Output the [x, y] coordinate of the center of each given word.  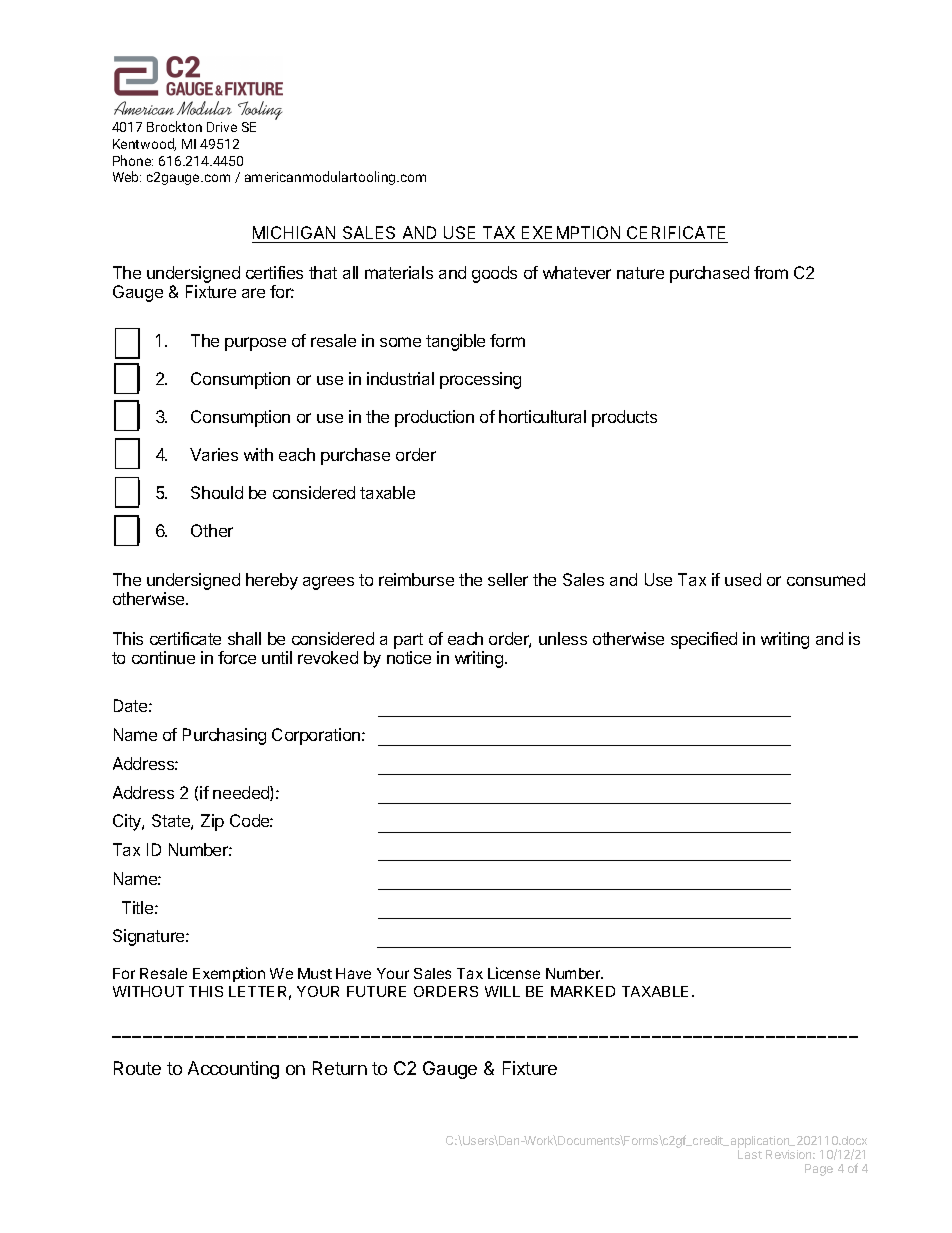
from [771, 272]
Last [750, 1154]
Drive [222, 127]
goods [494, 274]
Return [340, 1068]
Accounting [233, 1070]
